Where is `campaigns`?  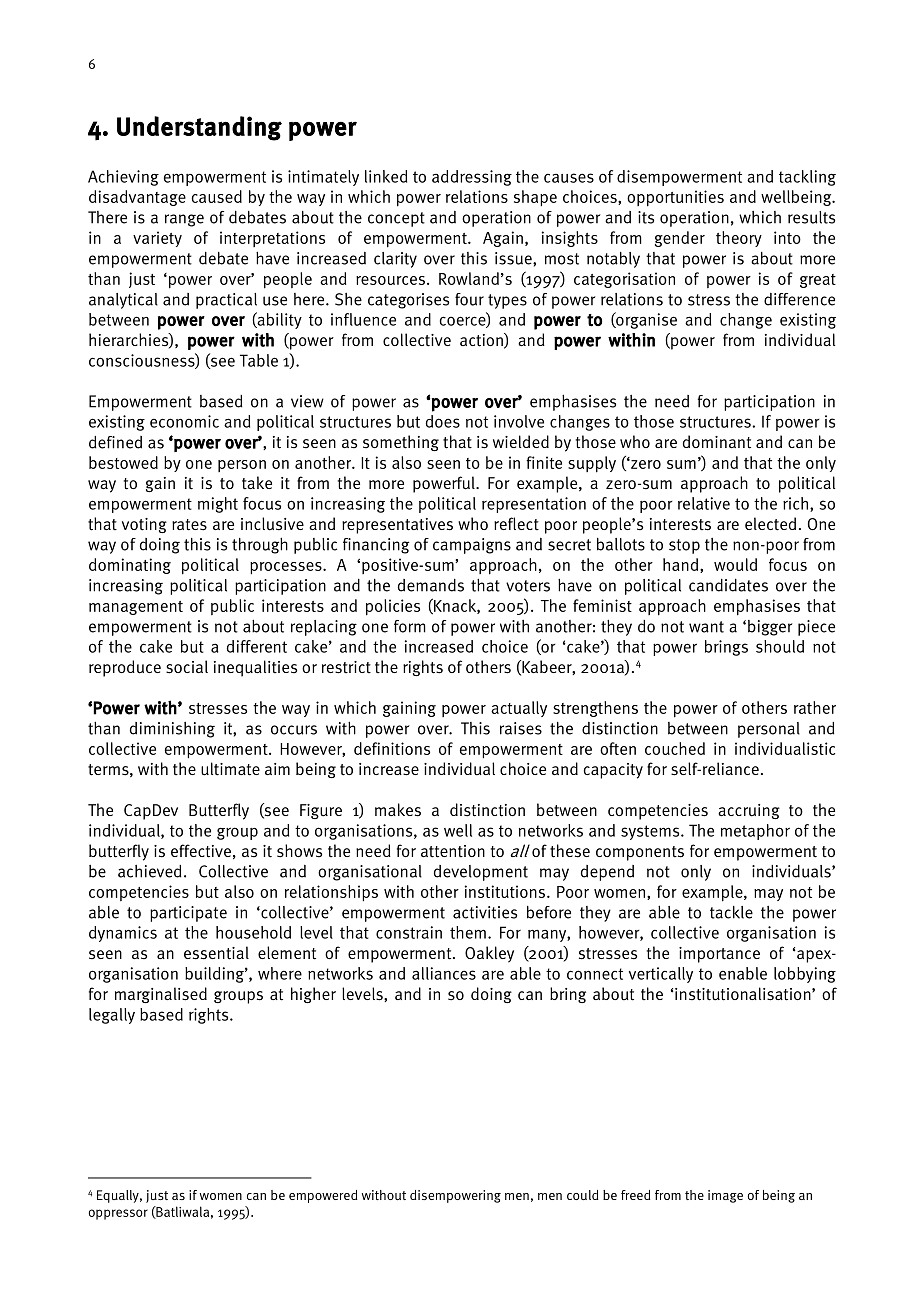 campaigns is located at coordinates (472, 546).
